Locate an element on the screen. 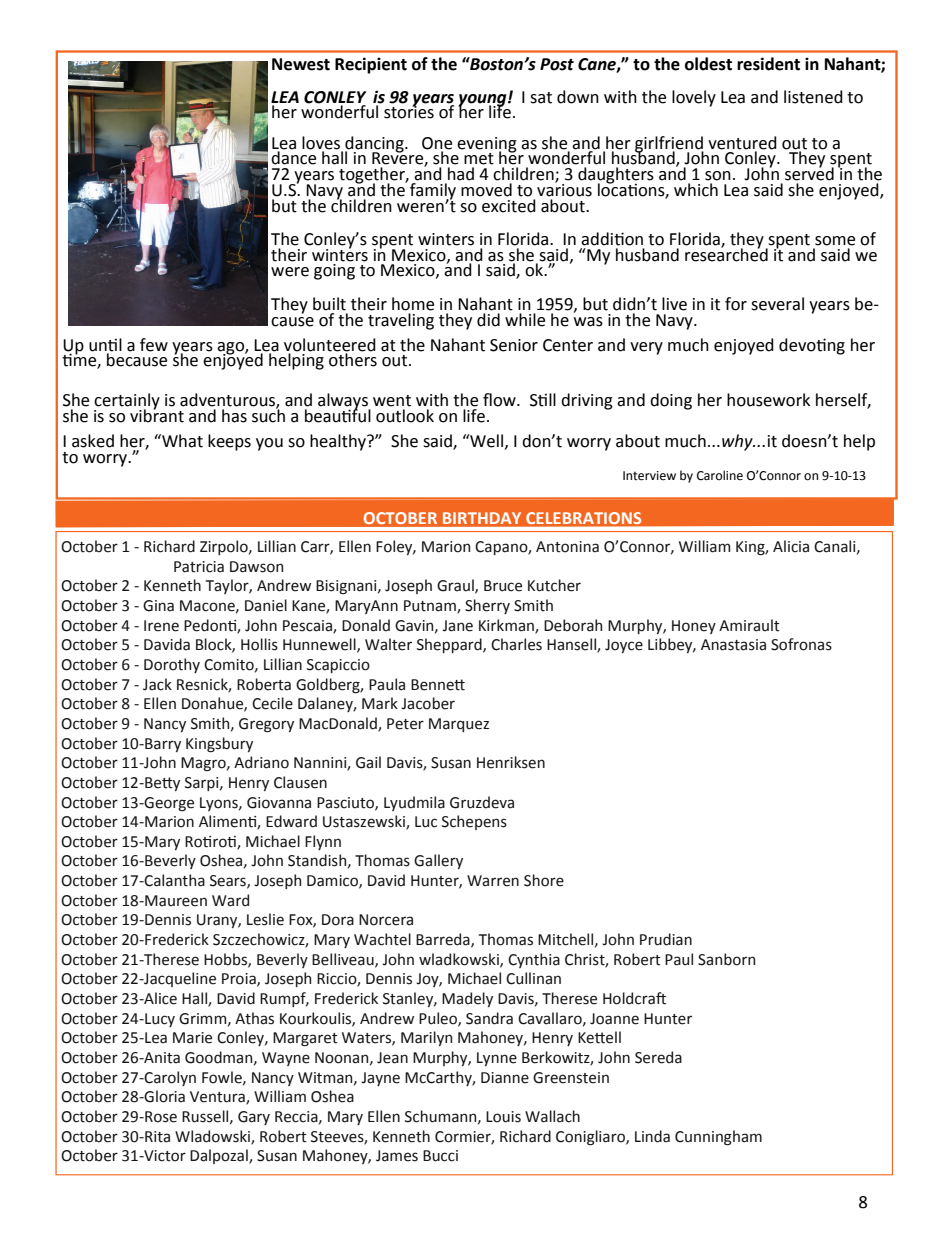 The width and height of the screenshot is (952, 1233). Jack is located at coordinates (157, 684).
